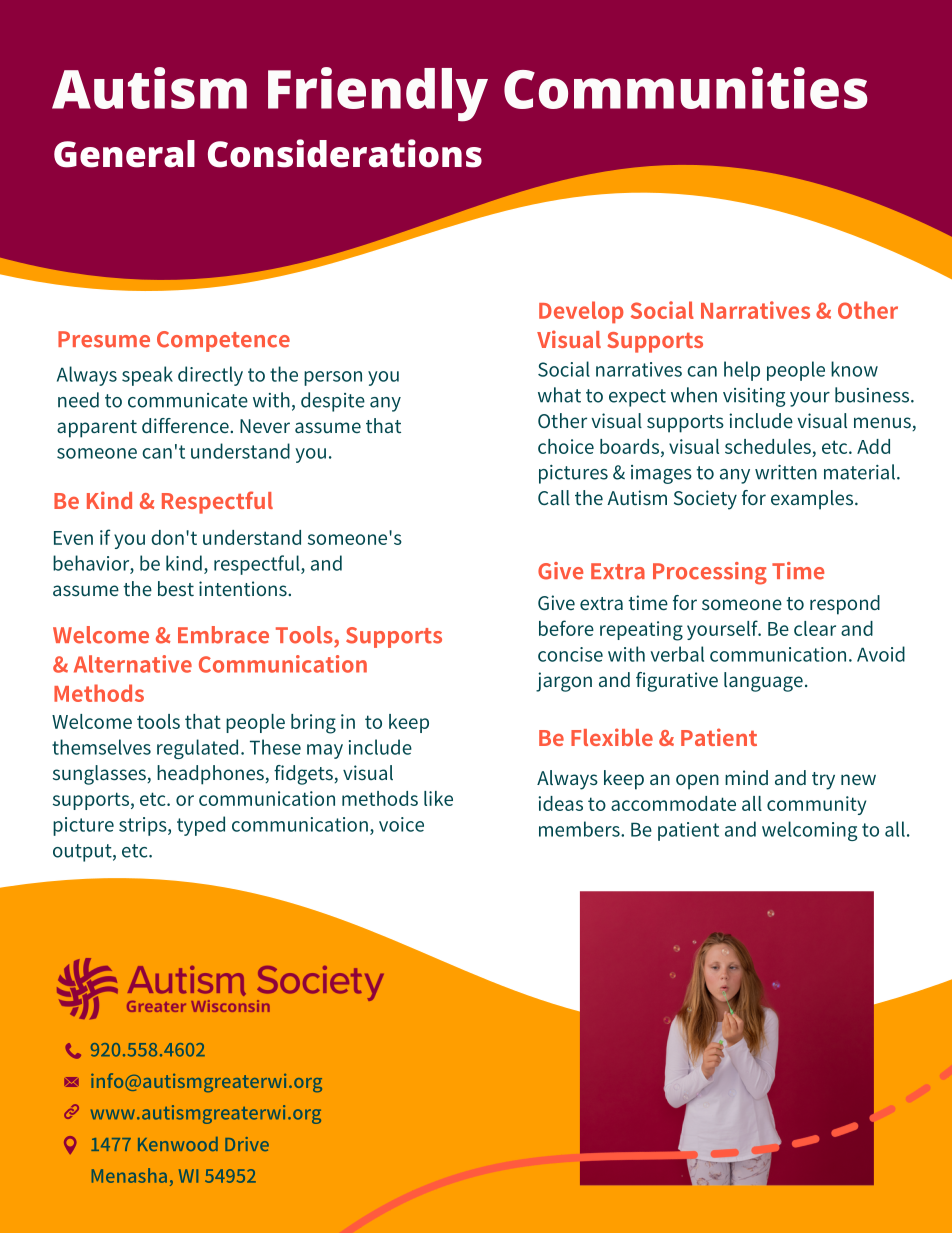  Describe the element at coordinates (401, 824) in the screenshot. I see `voice` at that location.
